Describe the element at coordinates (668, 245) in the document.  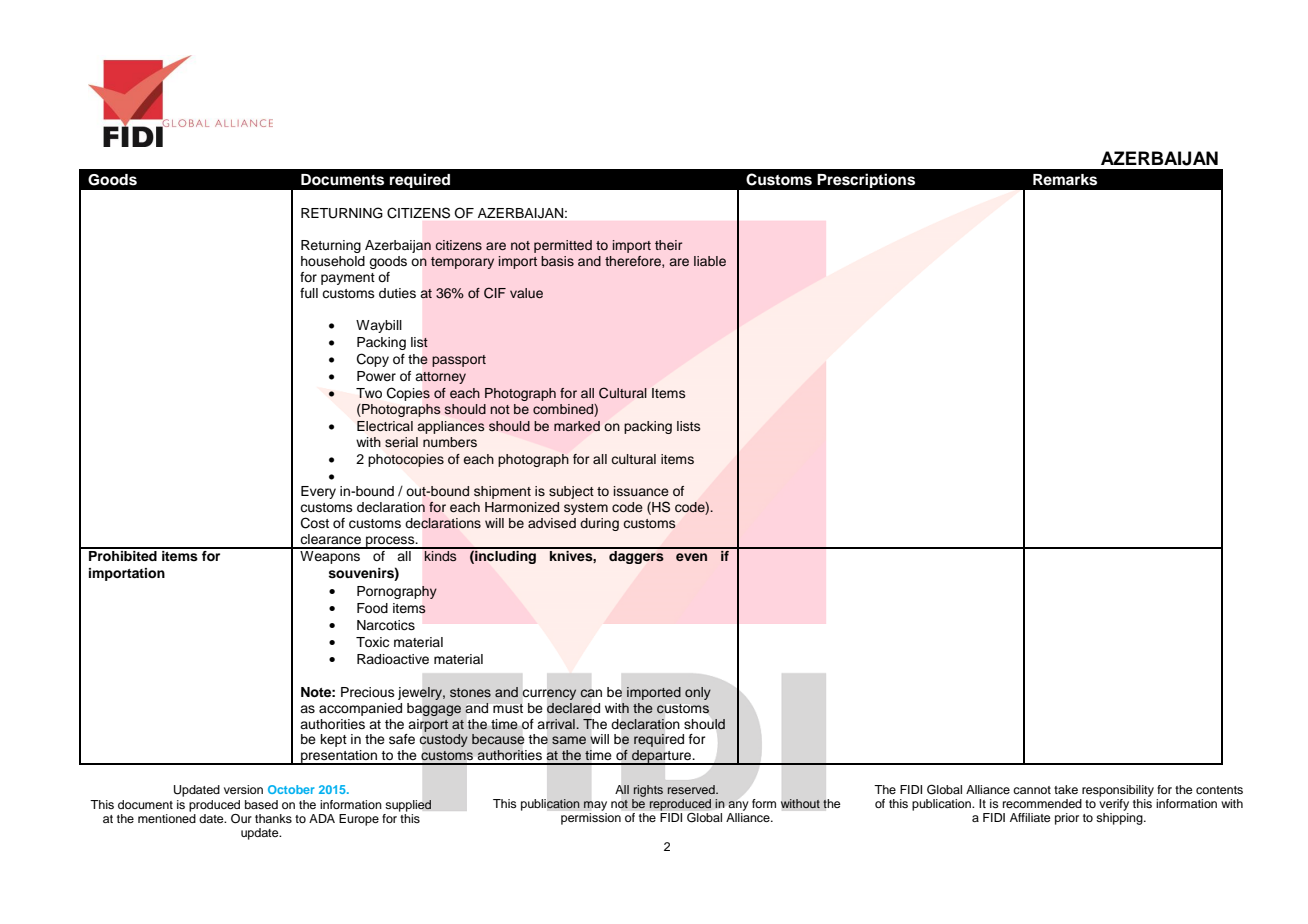
I see `their` at that location.
